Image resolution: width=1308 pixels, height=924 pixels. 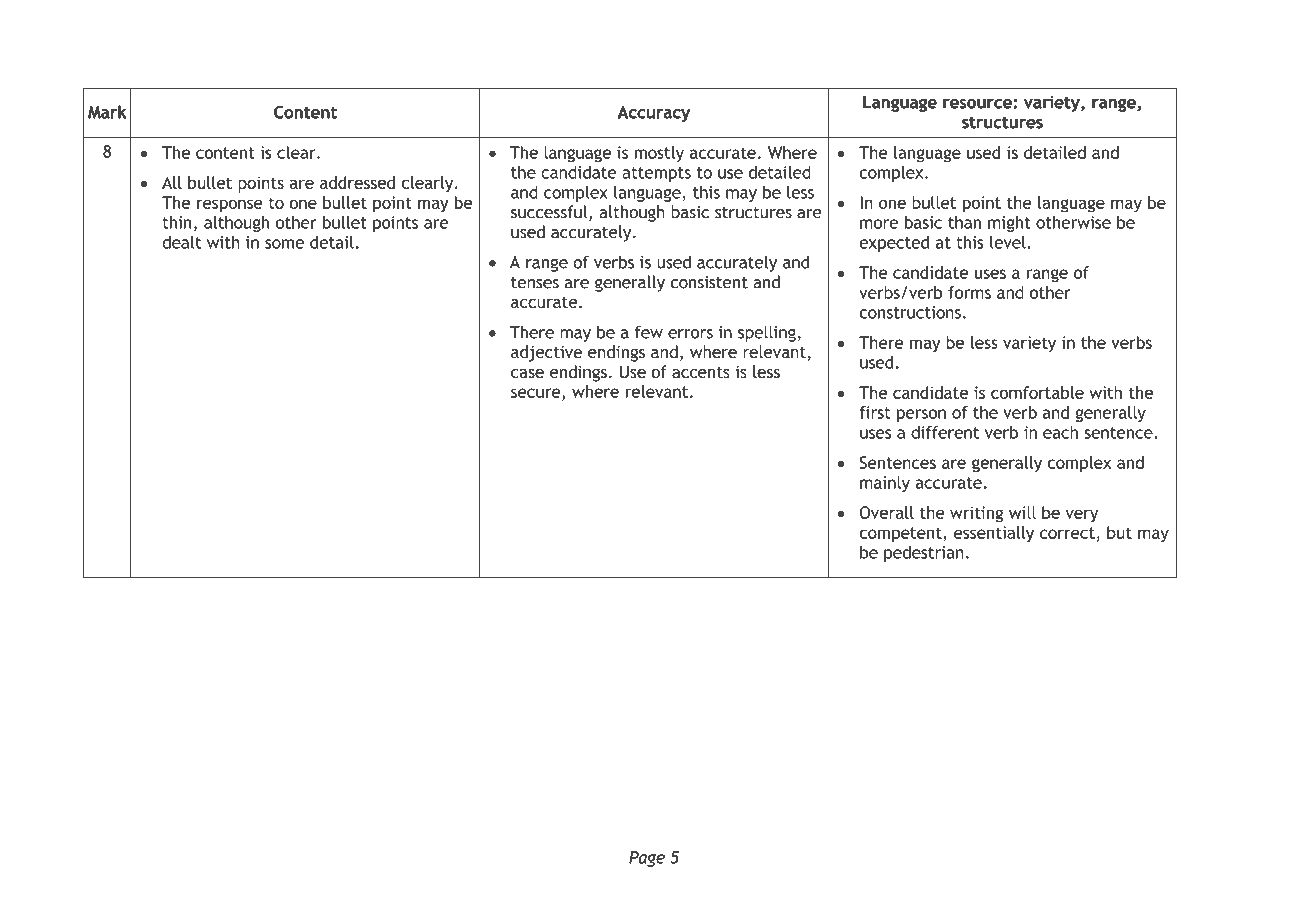 What do you see at coordinates (1022, 512) in the screenshot?
I see `will` at bounding box center [1022, 512].
